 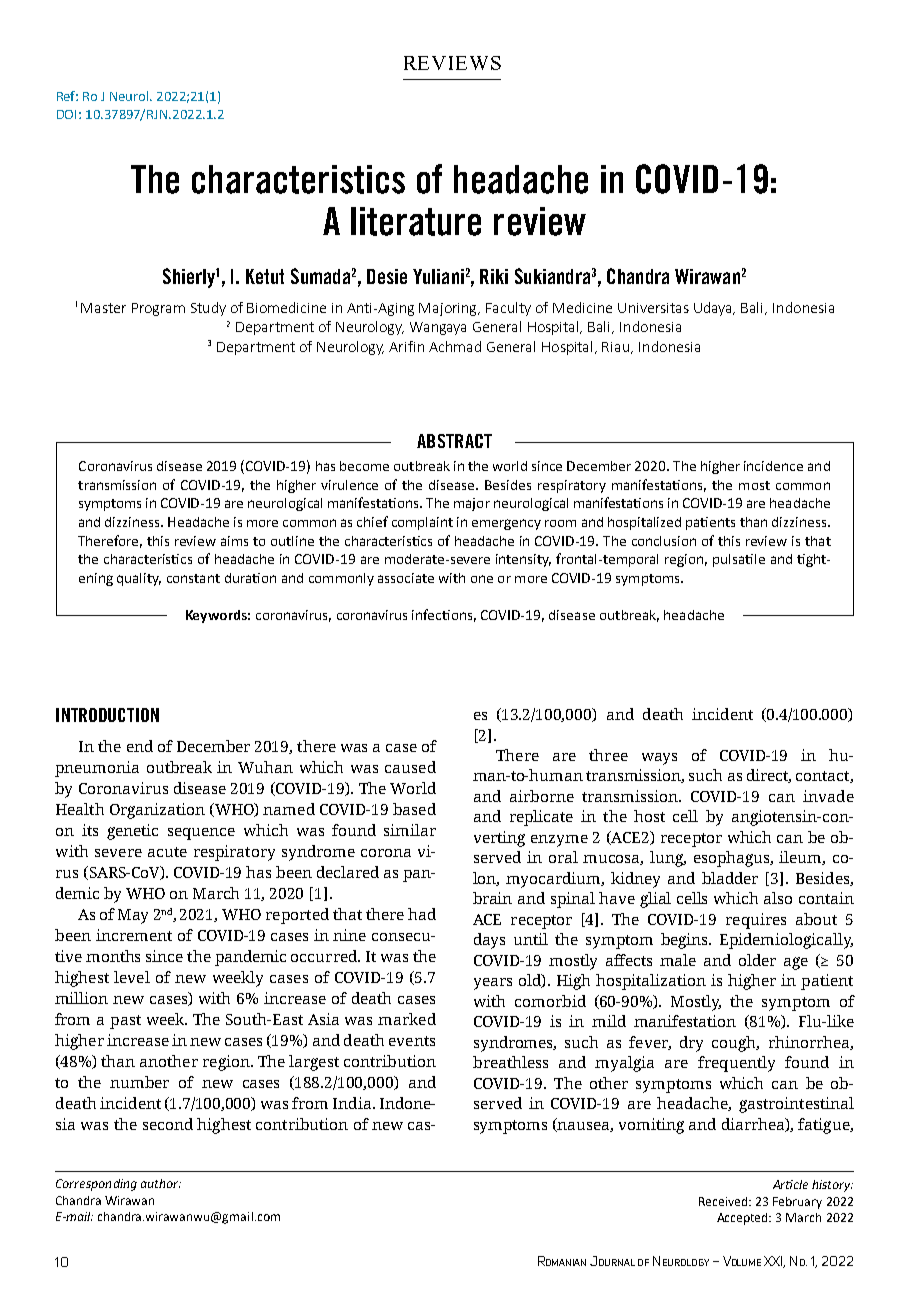 What do you see at coordinates (161, 1183) in the document?
I see `author` at bounding box center [161, 1183].
